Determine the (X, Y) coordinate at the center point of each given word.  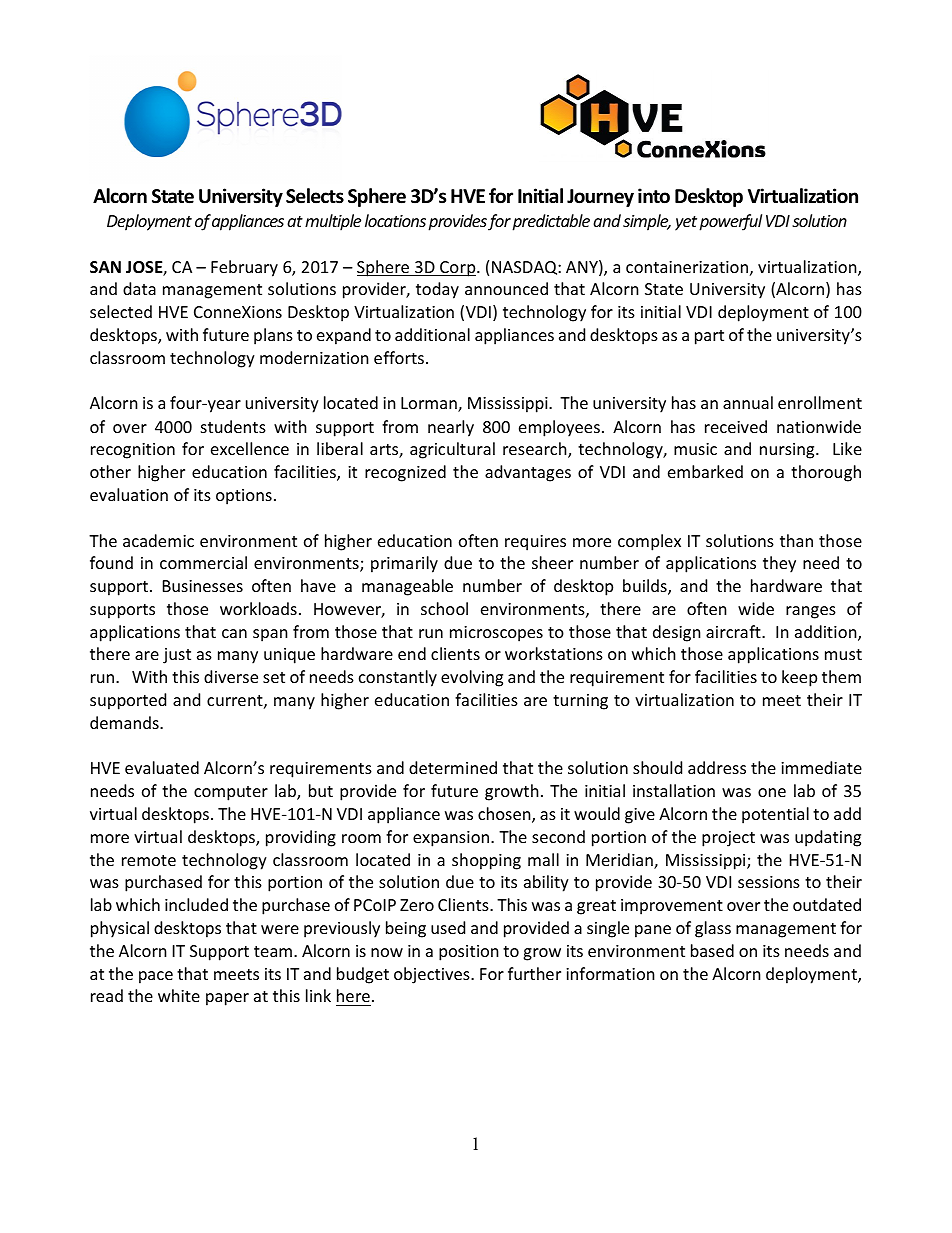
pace (156, 977)
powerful (730, 222)
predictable (551, 222)
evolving (472, 678)
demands (125, 722)
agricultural (452, 450)
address (717, 767)
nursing (788, 451)
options (244, 497)
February (244, 268)
